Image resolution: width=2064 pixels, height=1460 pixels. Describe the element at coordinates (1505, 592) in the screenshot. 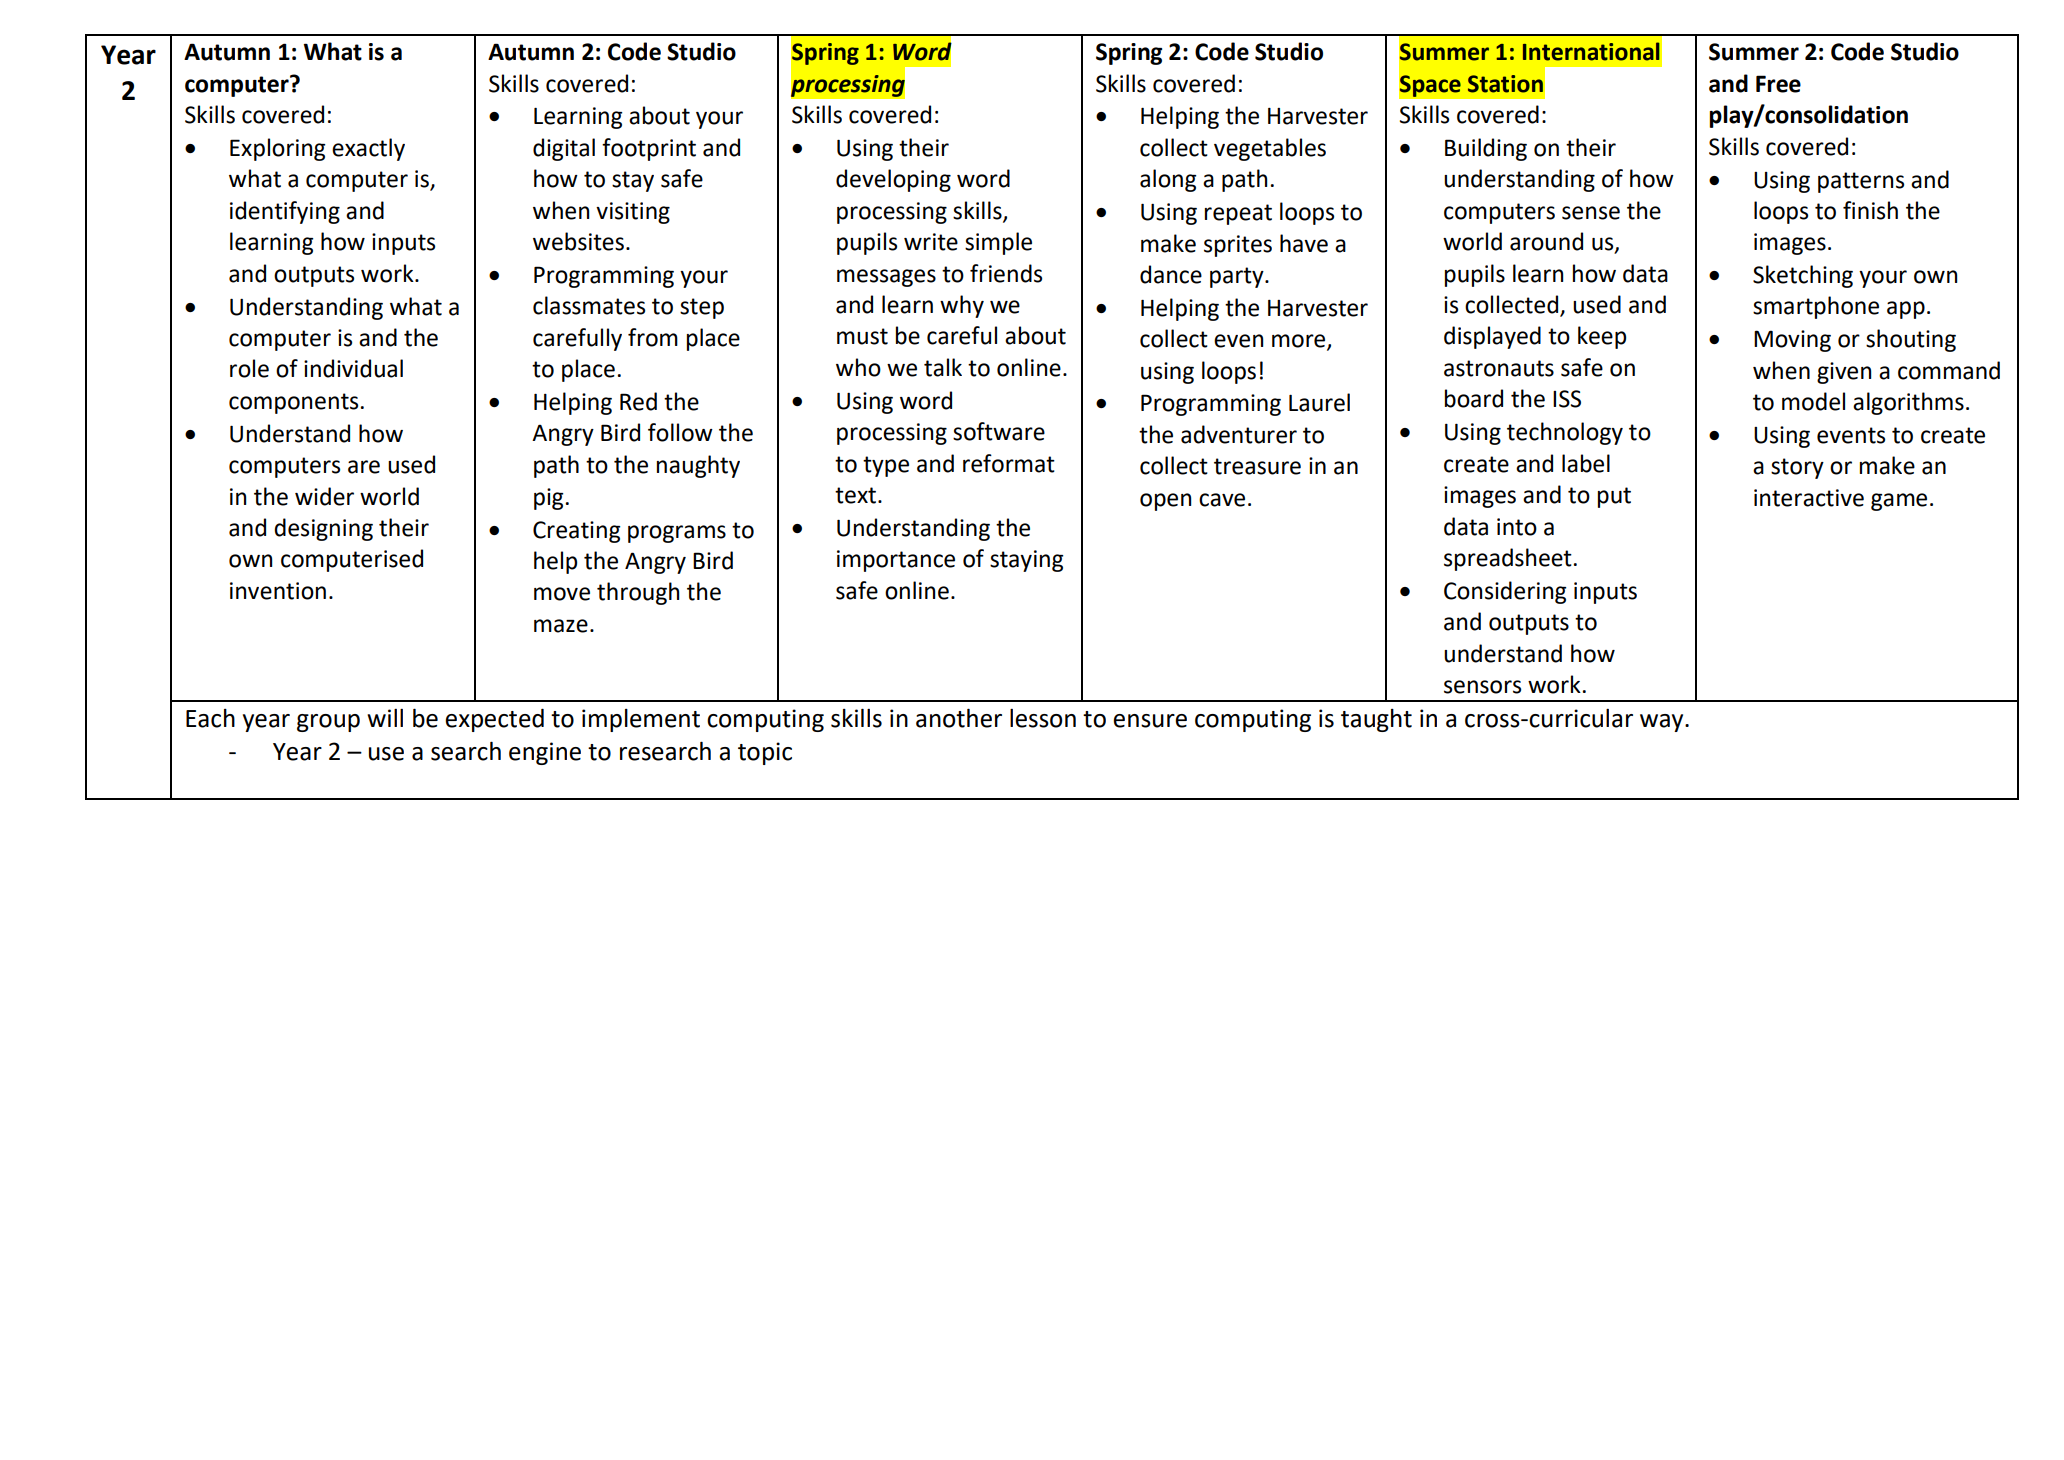

I see `Considering` at that location.
